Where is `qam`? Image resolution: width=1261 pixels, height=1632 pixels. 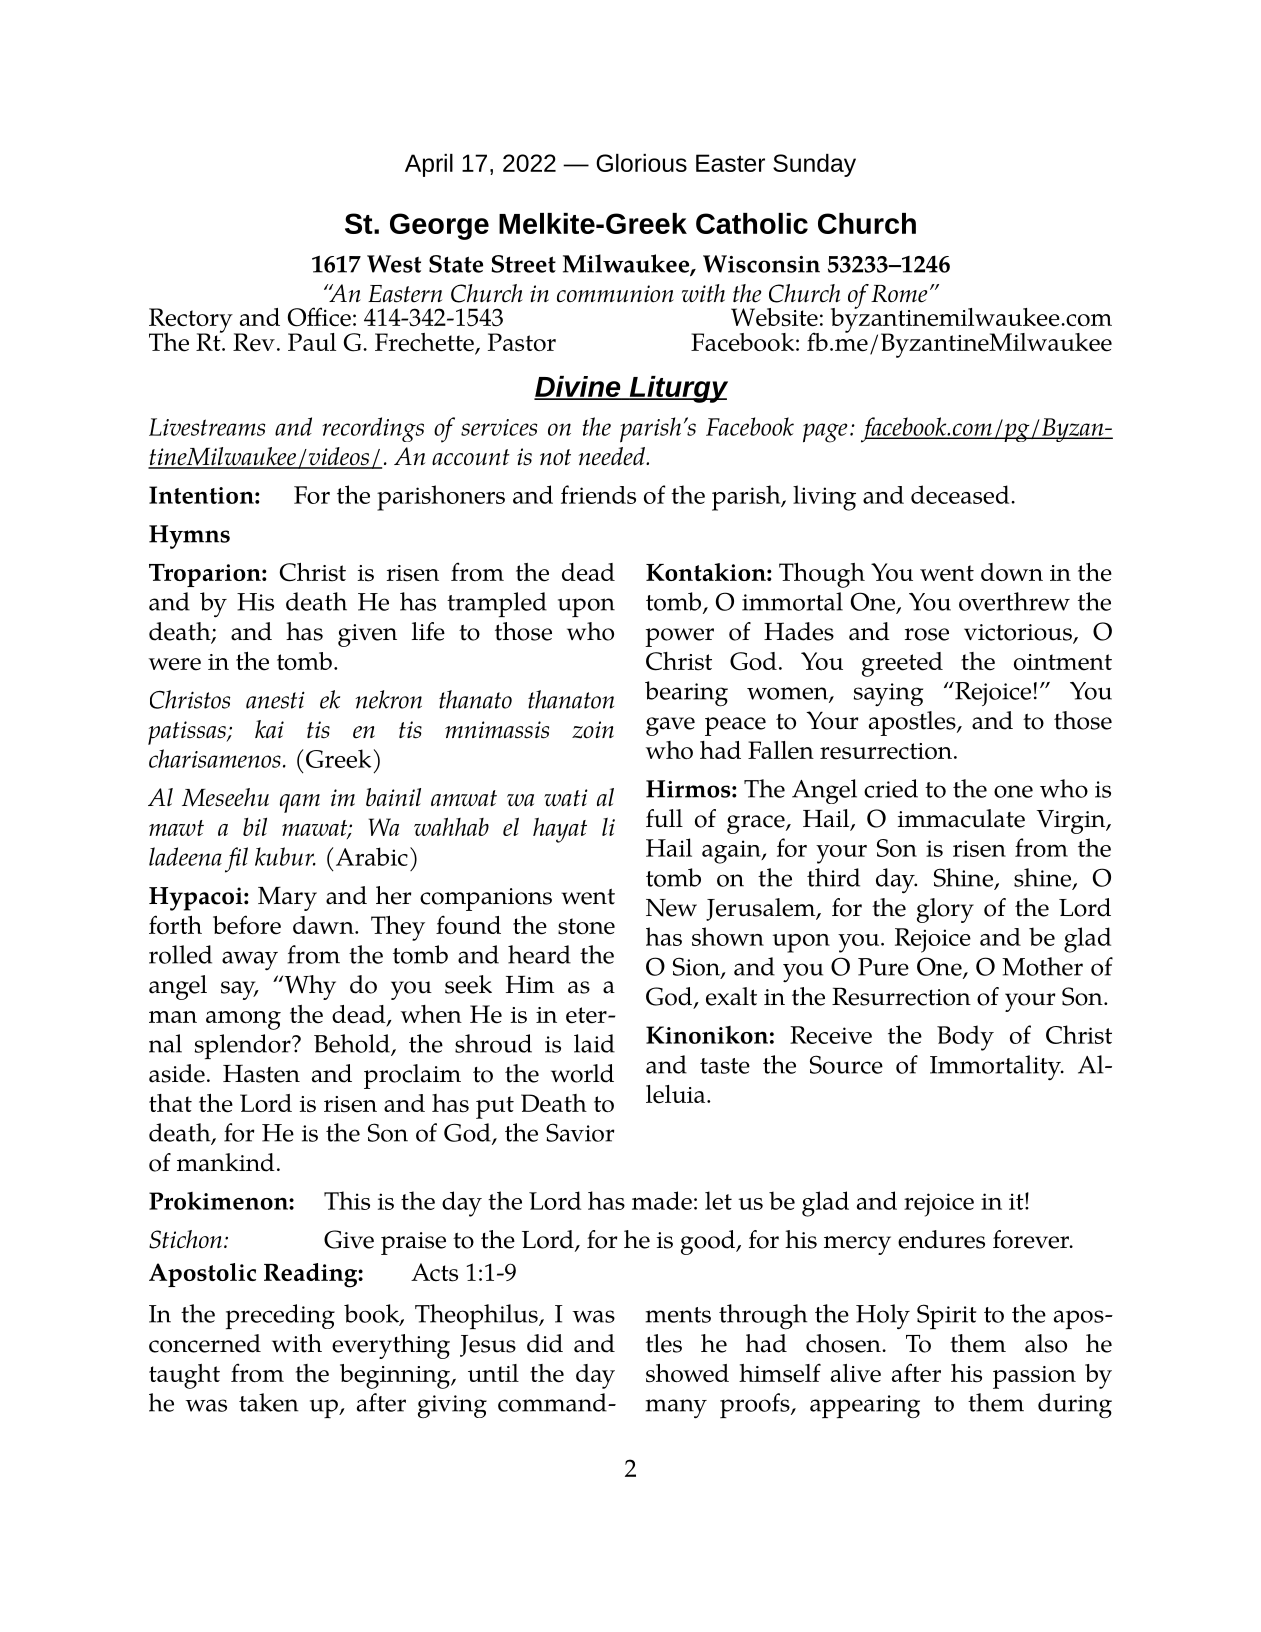
qam is located at coordinates (300, 803).
